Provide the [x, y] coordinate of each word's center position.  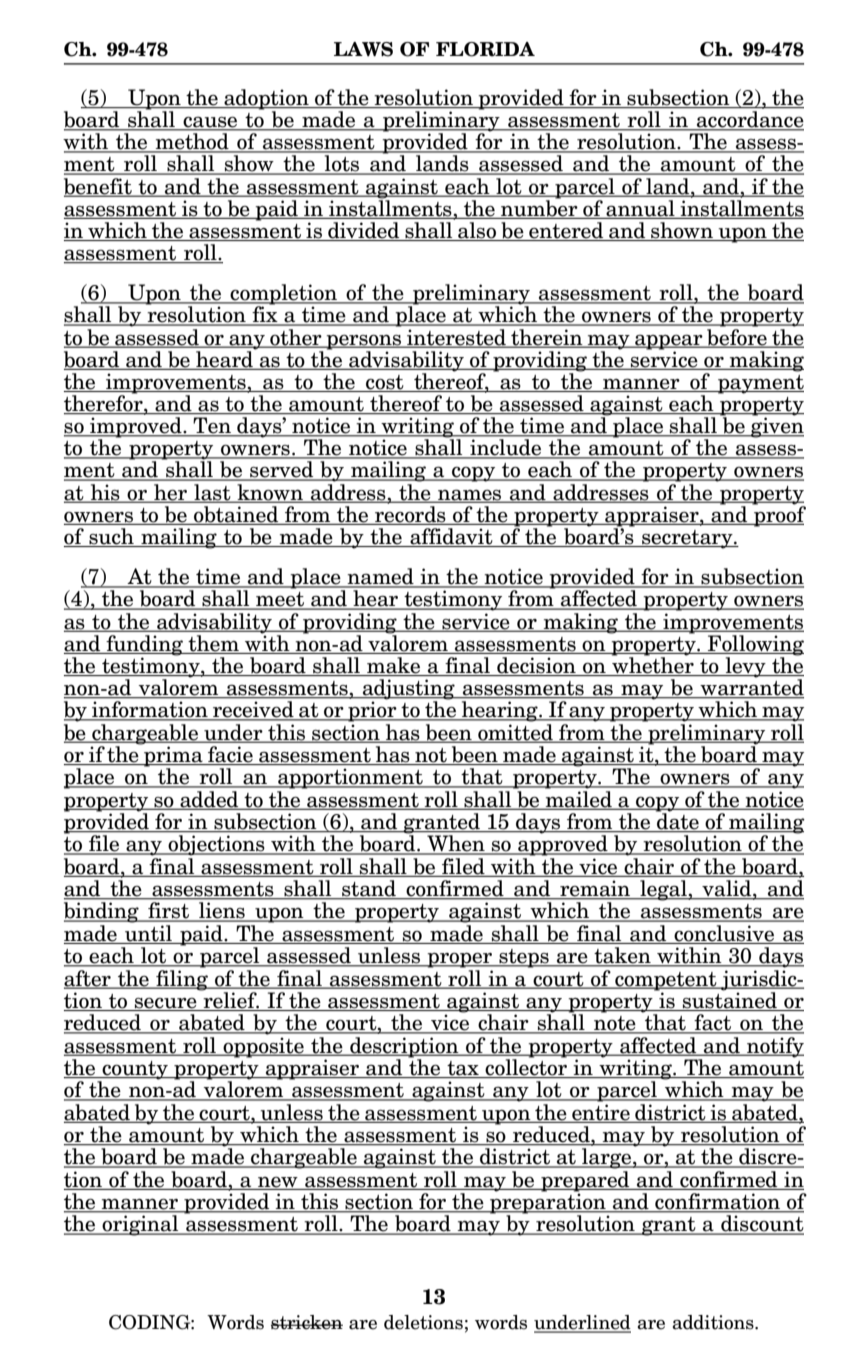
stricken [307, 1322]
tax [463, 1069]
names [470, 495]
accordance [749, 120]
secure [166, 1004]
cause [210, 123]
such [111, 537]
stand [369, 889]
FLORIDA [485, 49]
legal [663, 890]
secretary [687, 539]
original [141, 1225]
